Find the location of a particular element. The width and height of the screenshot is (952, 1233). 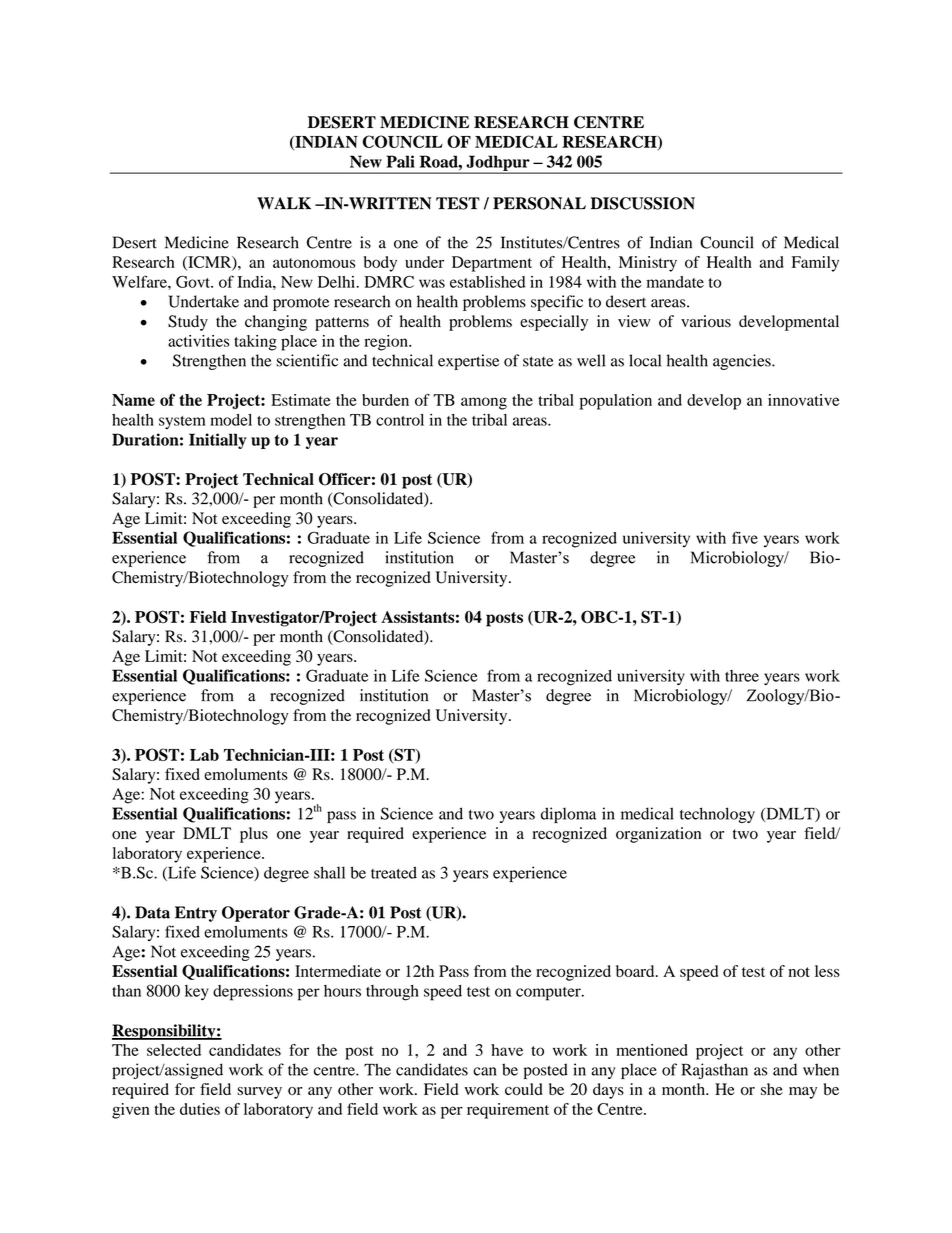

WALK is located at coordinates (284, 203).
